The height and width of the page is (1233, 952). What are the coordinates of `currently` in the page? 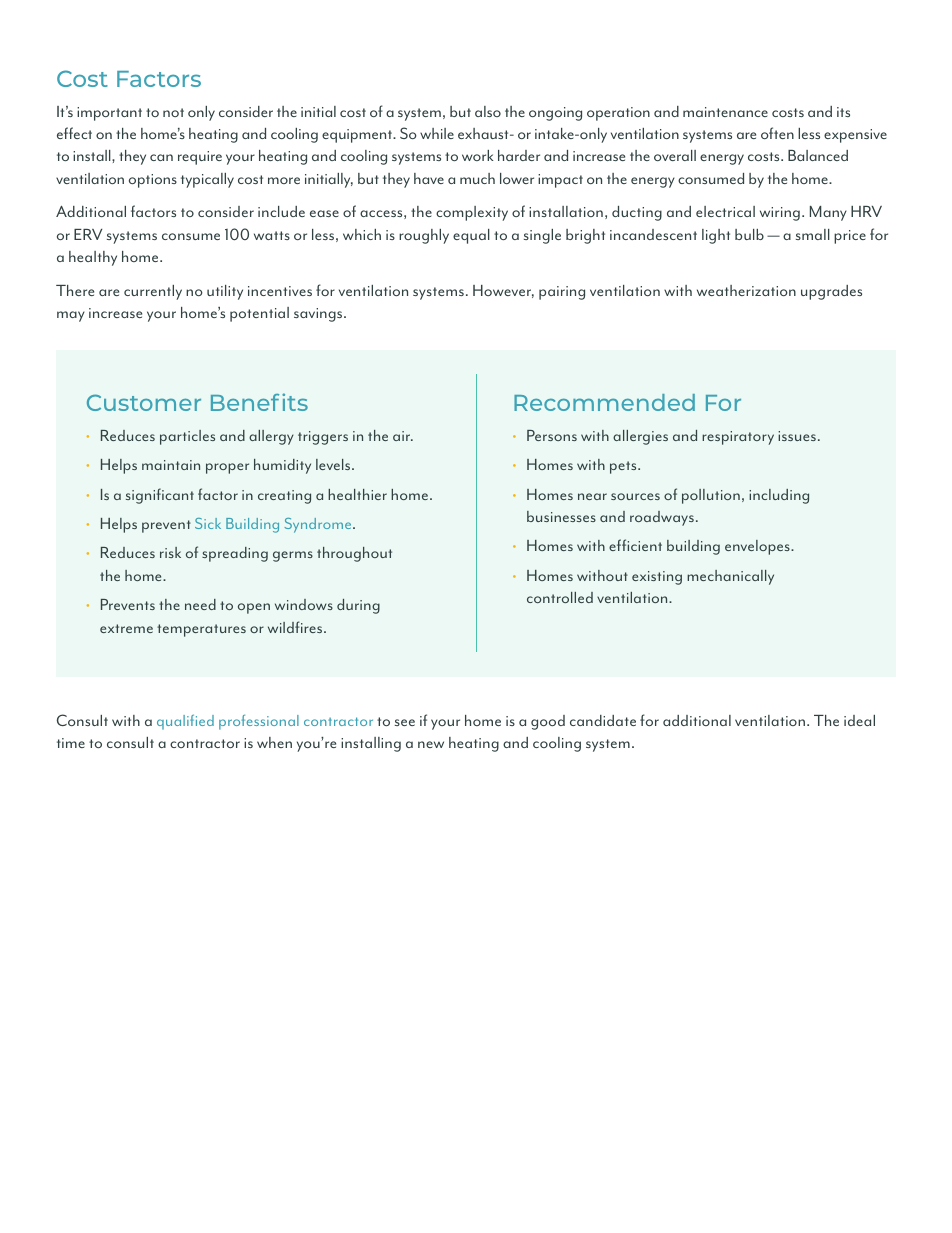 It's located at (153, 292).
